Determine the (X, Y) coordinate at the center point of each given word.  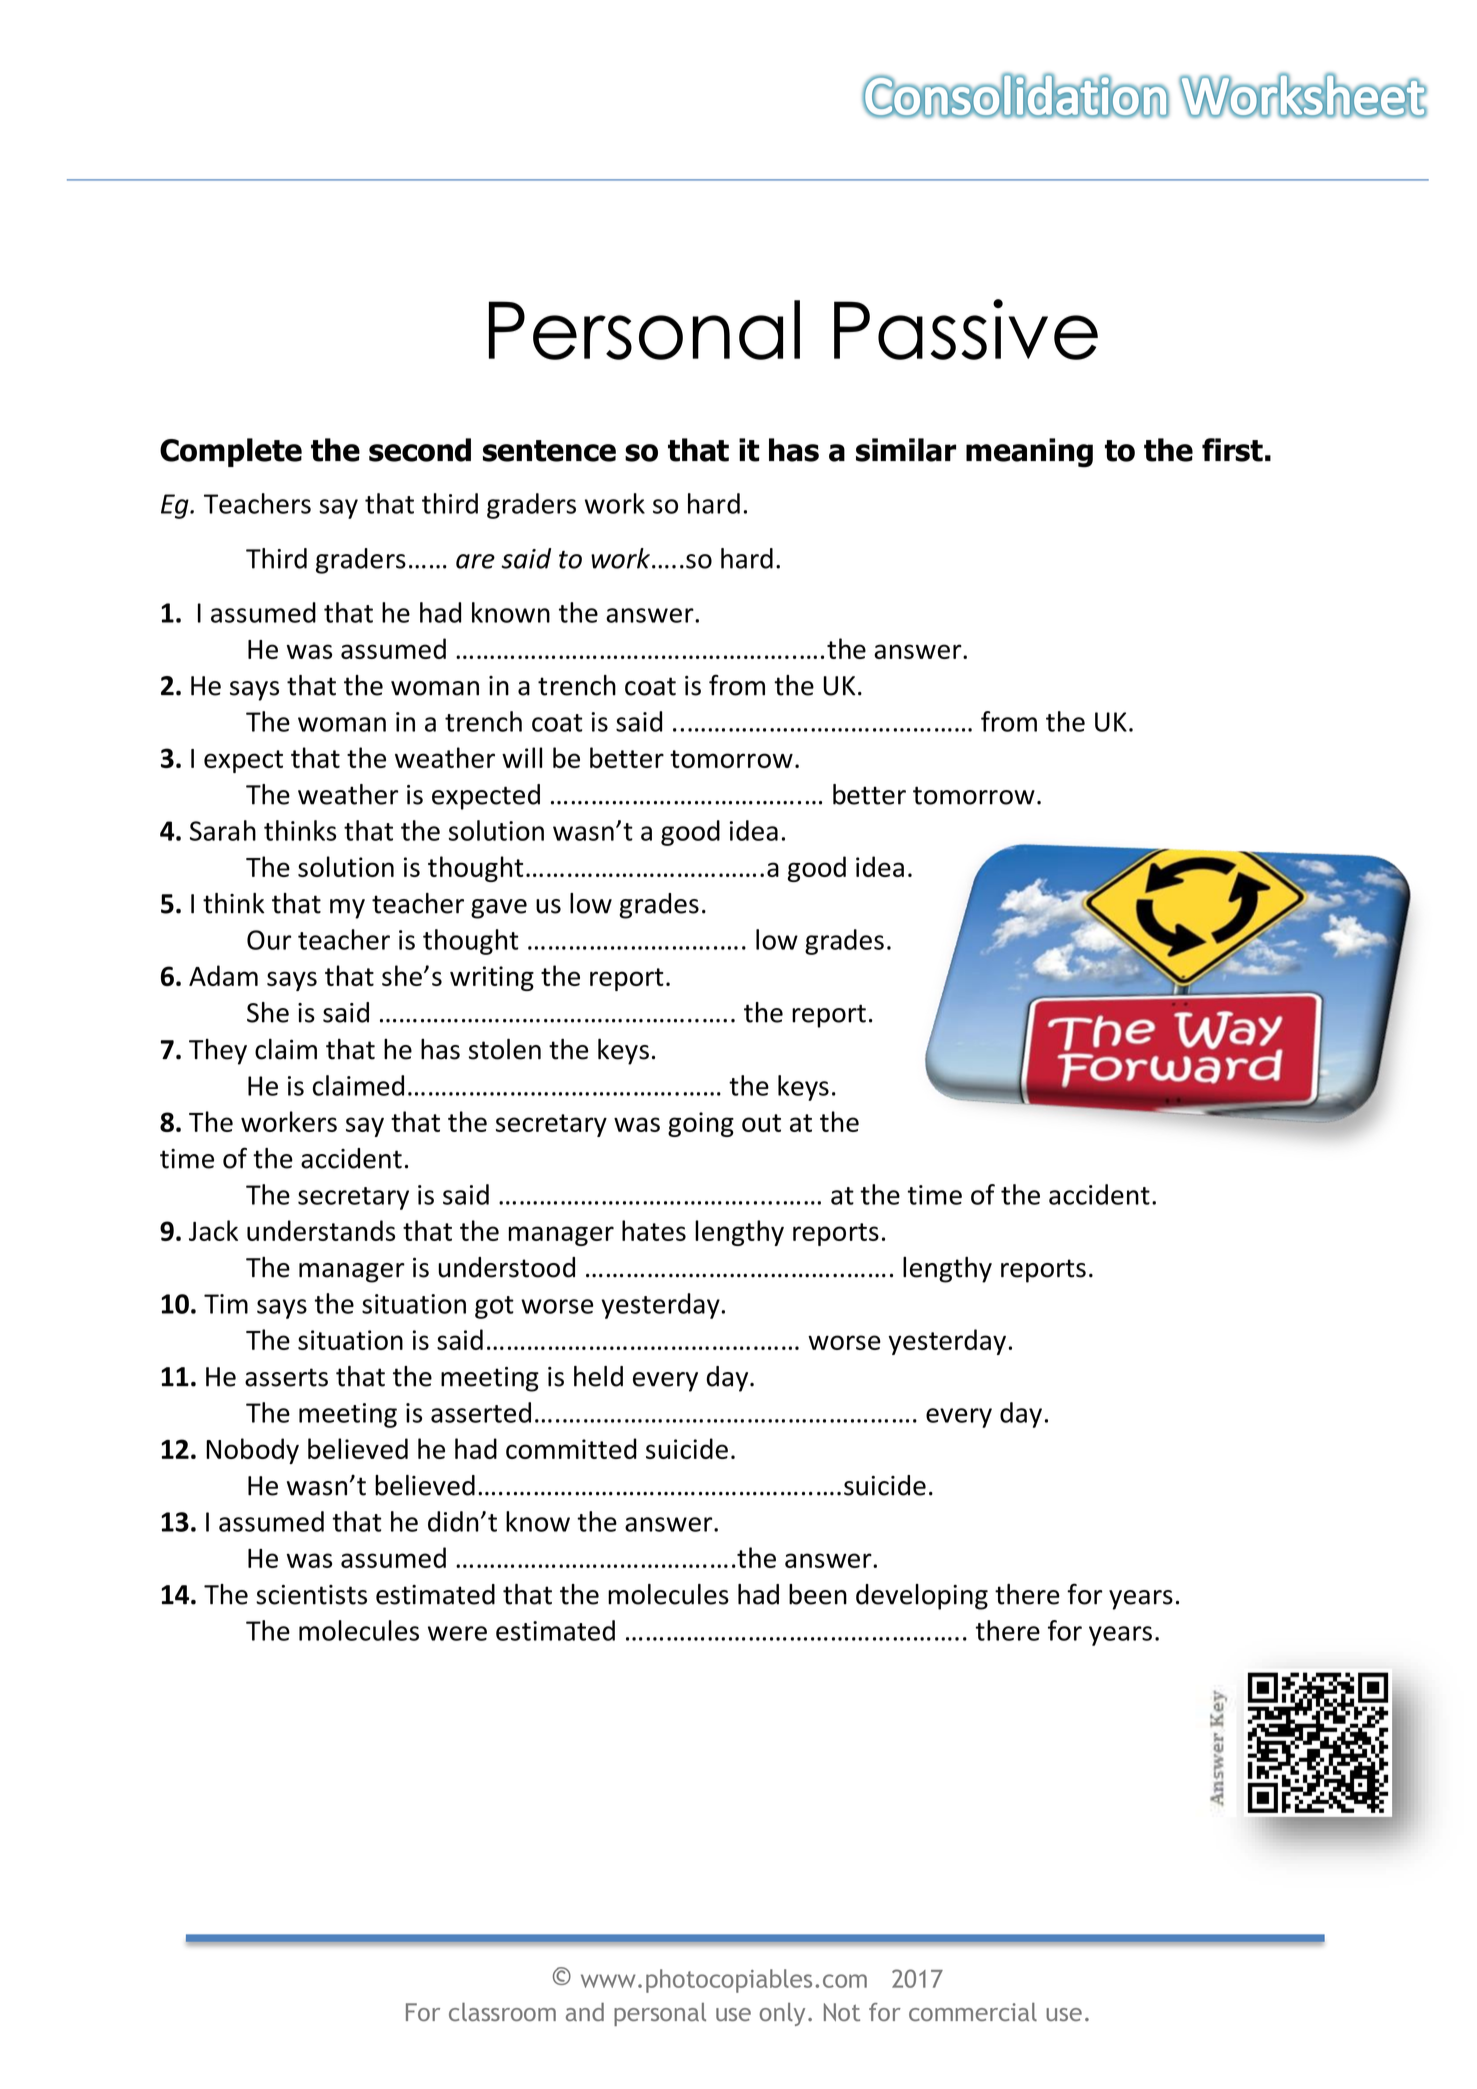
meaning (1029, 453)
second (420, 450)
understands (321, 1230)
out (761, 1123)
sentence (549, 451)
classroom (502, 2012)
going (701, 1124)
